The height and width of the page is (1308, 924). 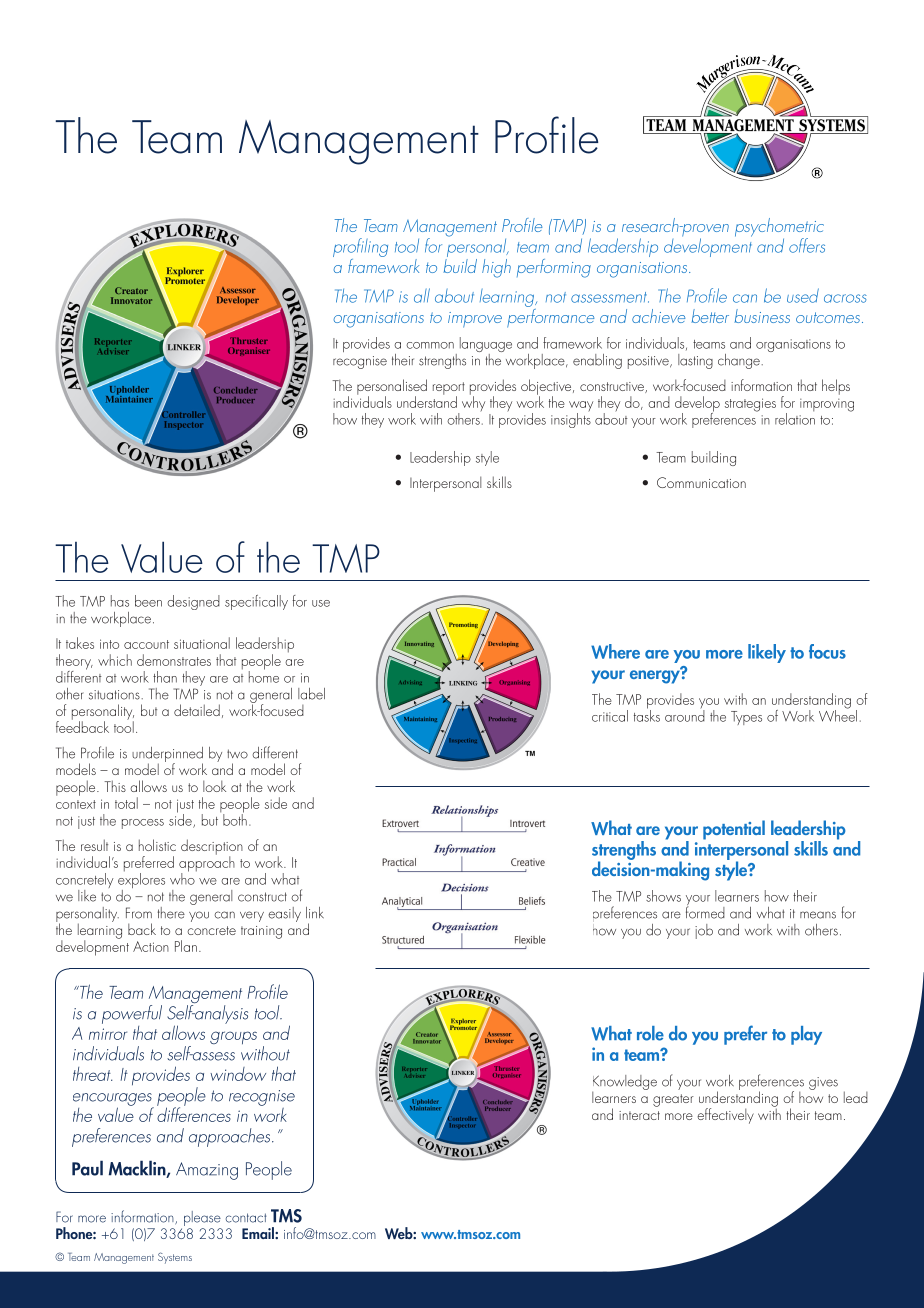 I want to click on been, so click(x=148, y=601).
